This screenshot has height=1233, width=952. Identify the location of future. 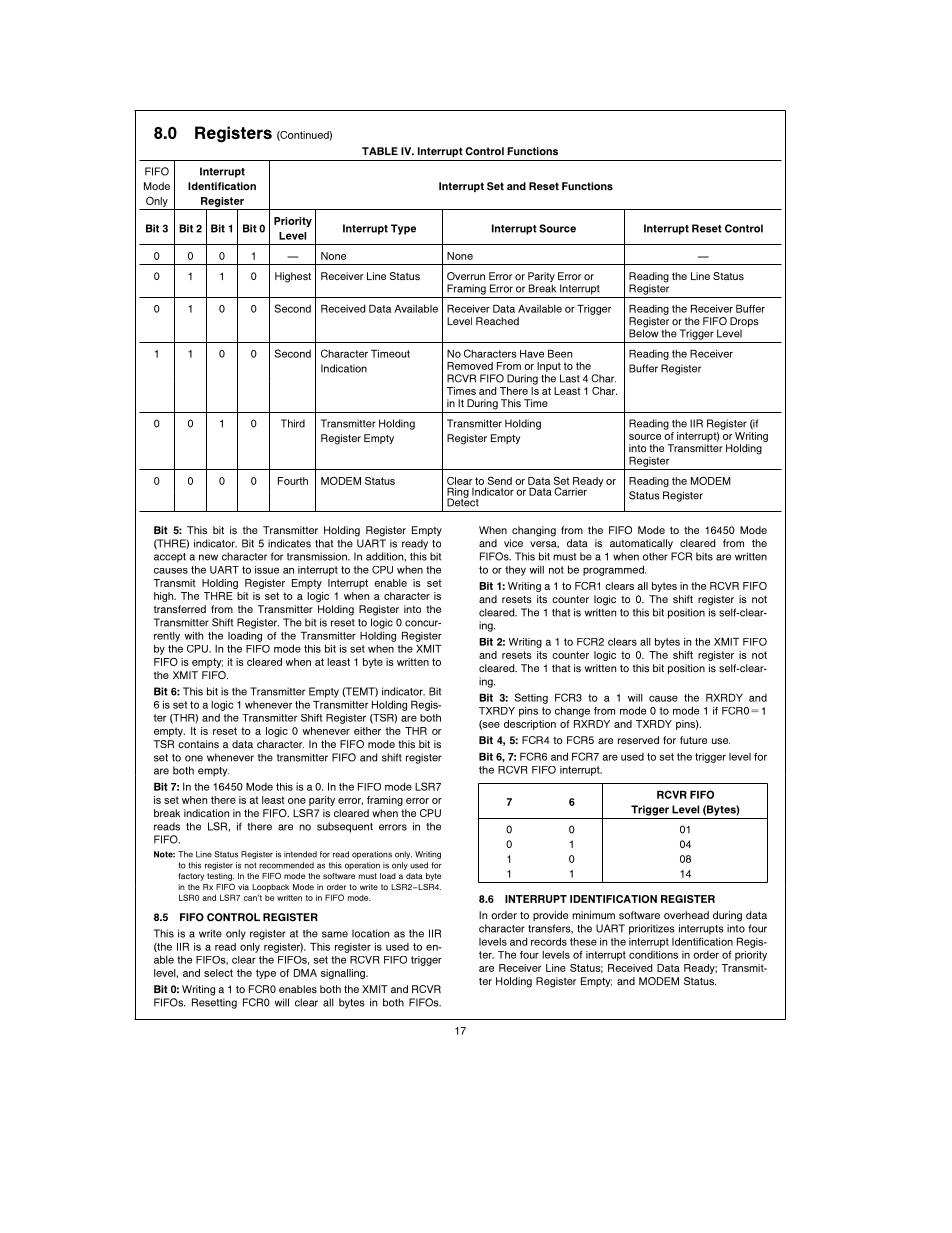
(693, 740).
